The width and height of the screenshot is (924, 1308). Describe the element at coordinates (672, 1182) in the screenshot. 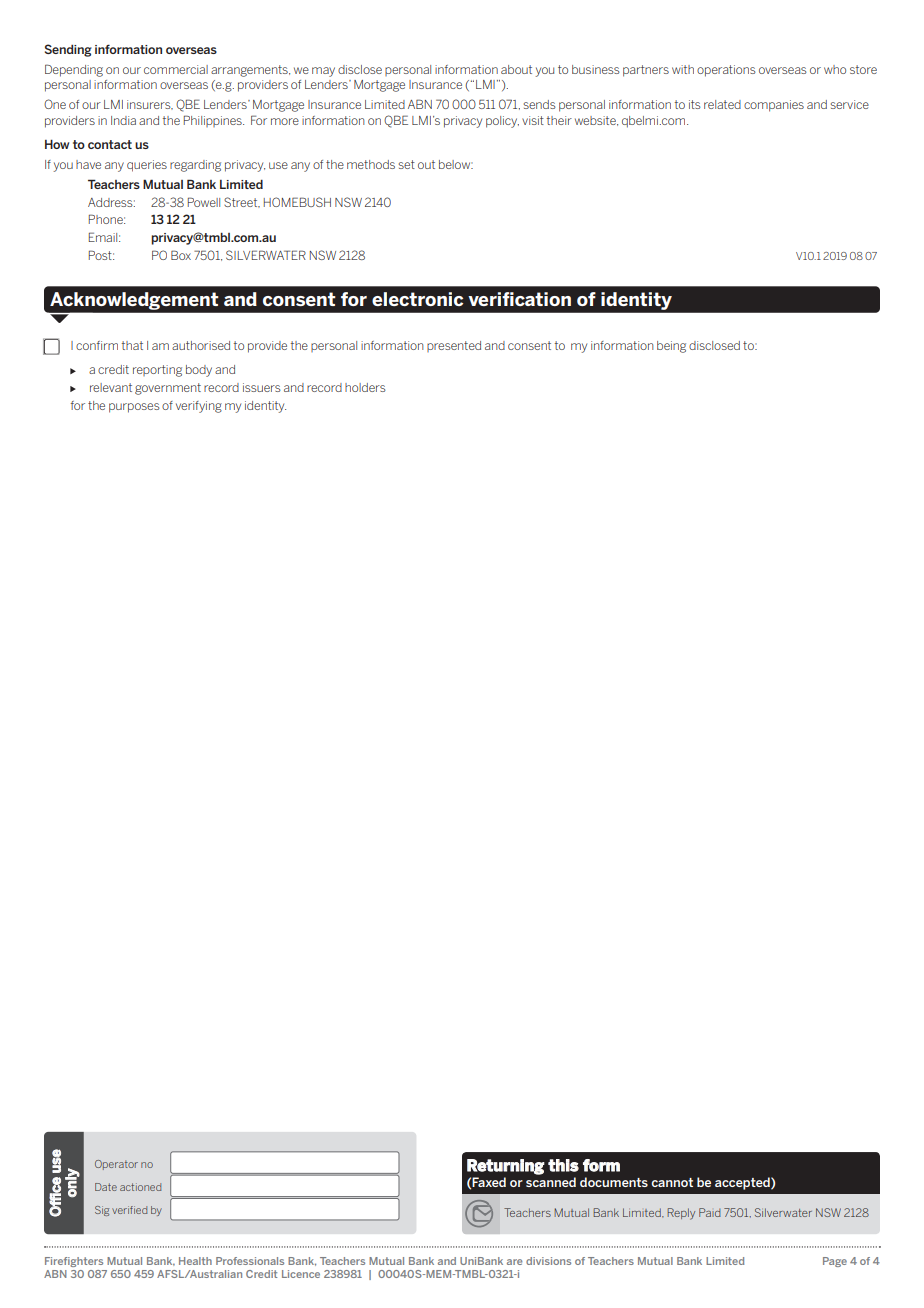

I see `cannot` at that location.
